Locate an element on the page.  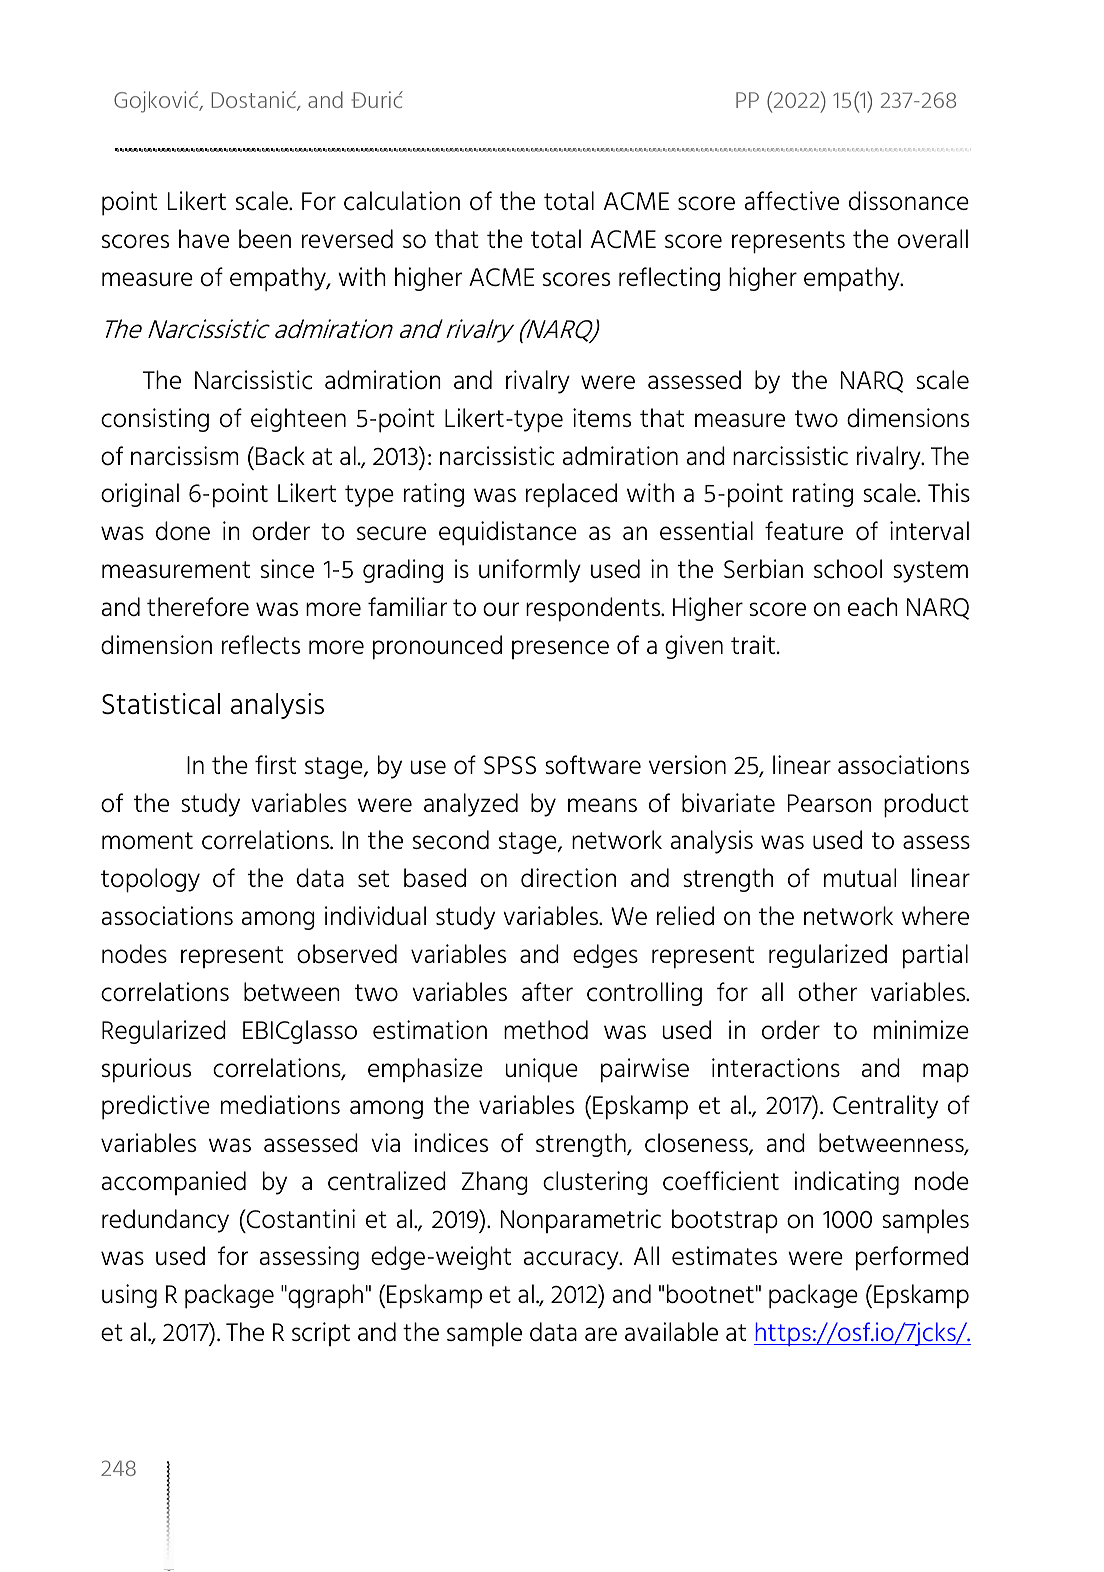
performed is located at coordinates (912, 1258).
